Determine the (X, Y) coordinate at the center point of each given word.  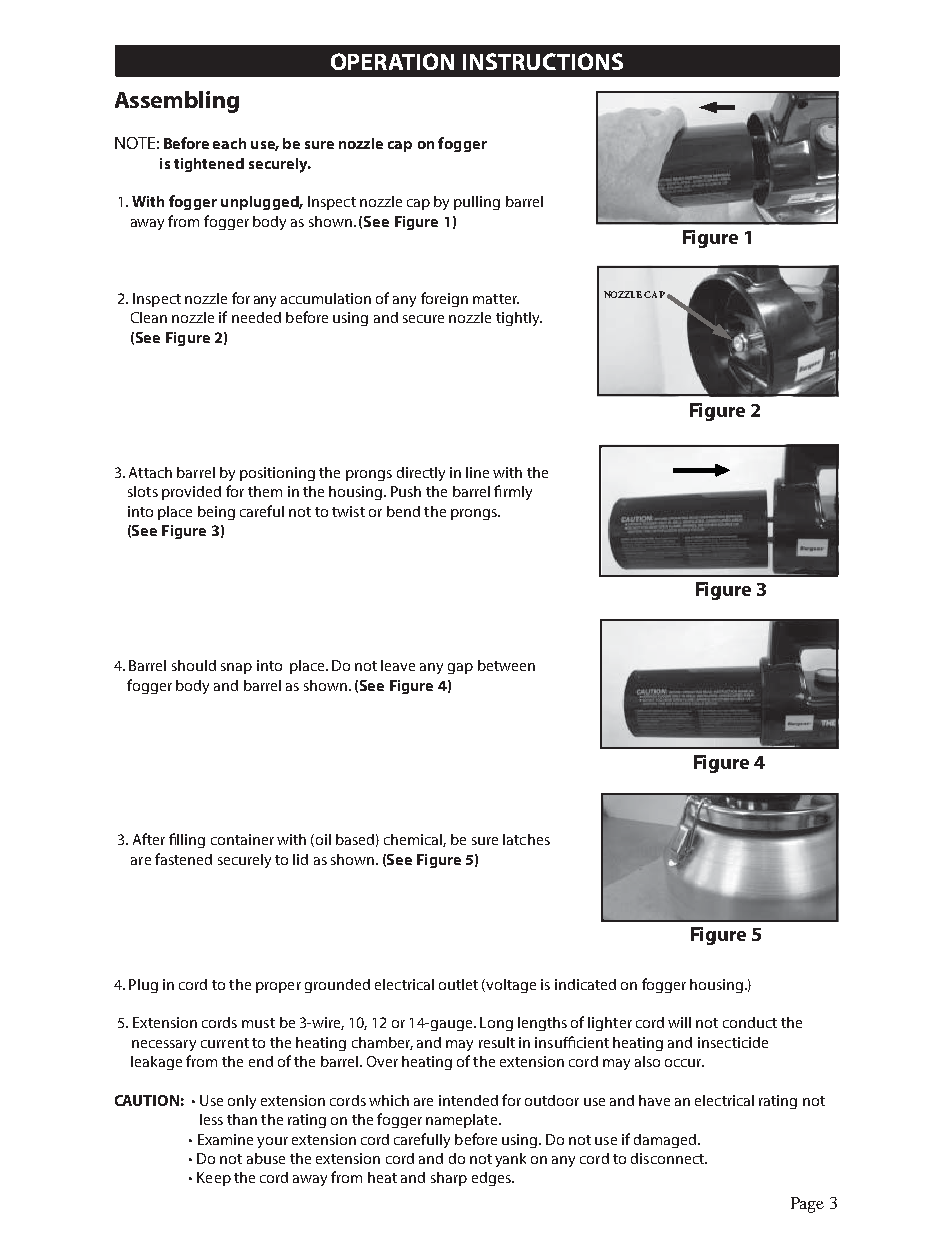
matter (496, 299)
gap (460, 668)
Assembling (177, 102)
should (194, 665)
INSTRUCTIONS (543, 61)
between (506, 665)
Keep (214, 1179)
